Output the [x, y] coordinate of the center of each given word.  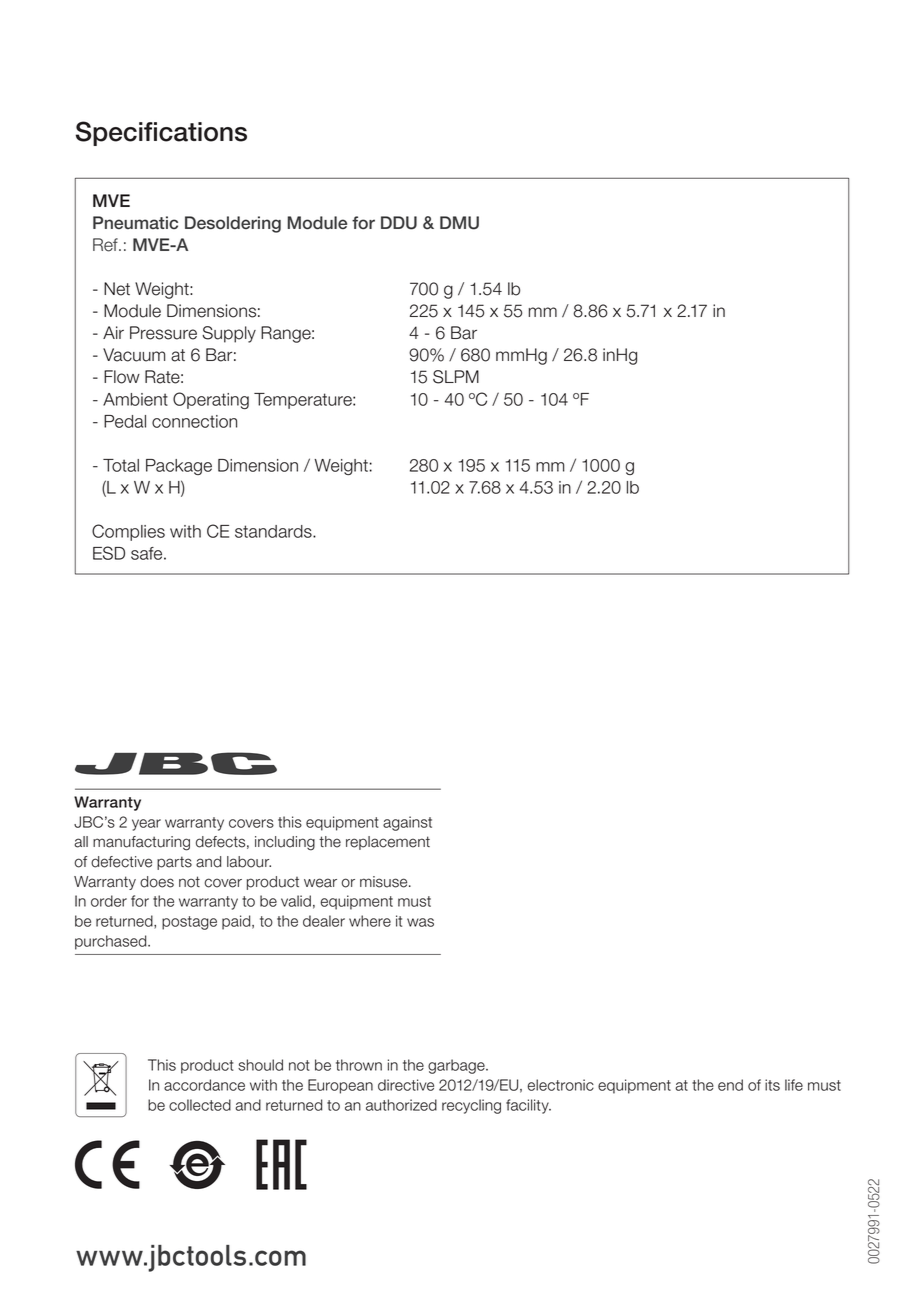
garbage [457, 1066]
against [407, 823]
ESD [109, 553]
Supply [229, 334]
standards [274, 531]
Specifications [161, 133]
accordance [204, 1085]
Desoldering [233, 224]
